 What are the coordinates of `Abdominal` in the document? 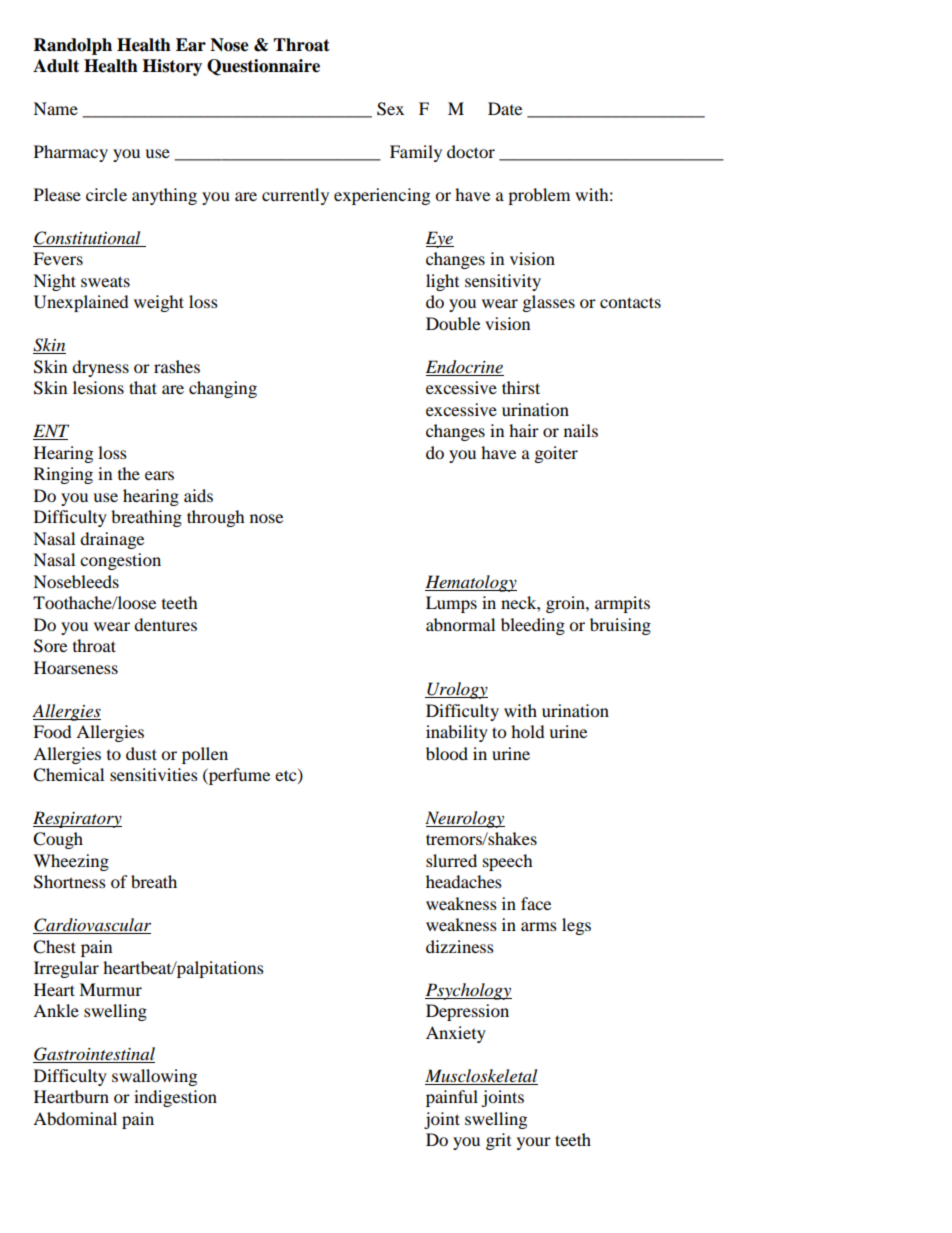 It's located at (75, 1118).
